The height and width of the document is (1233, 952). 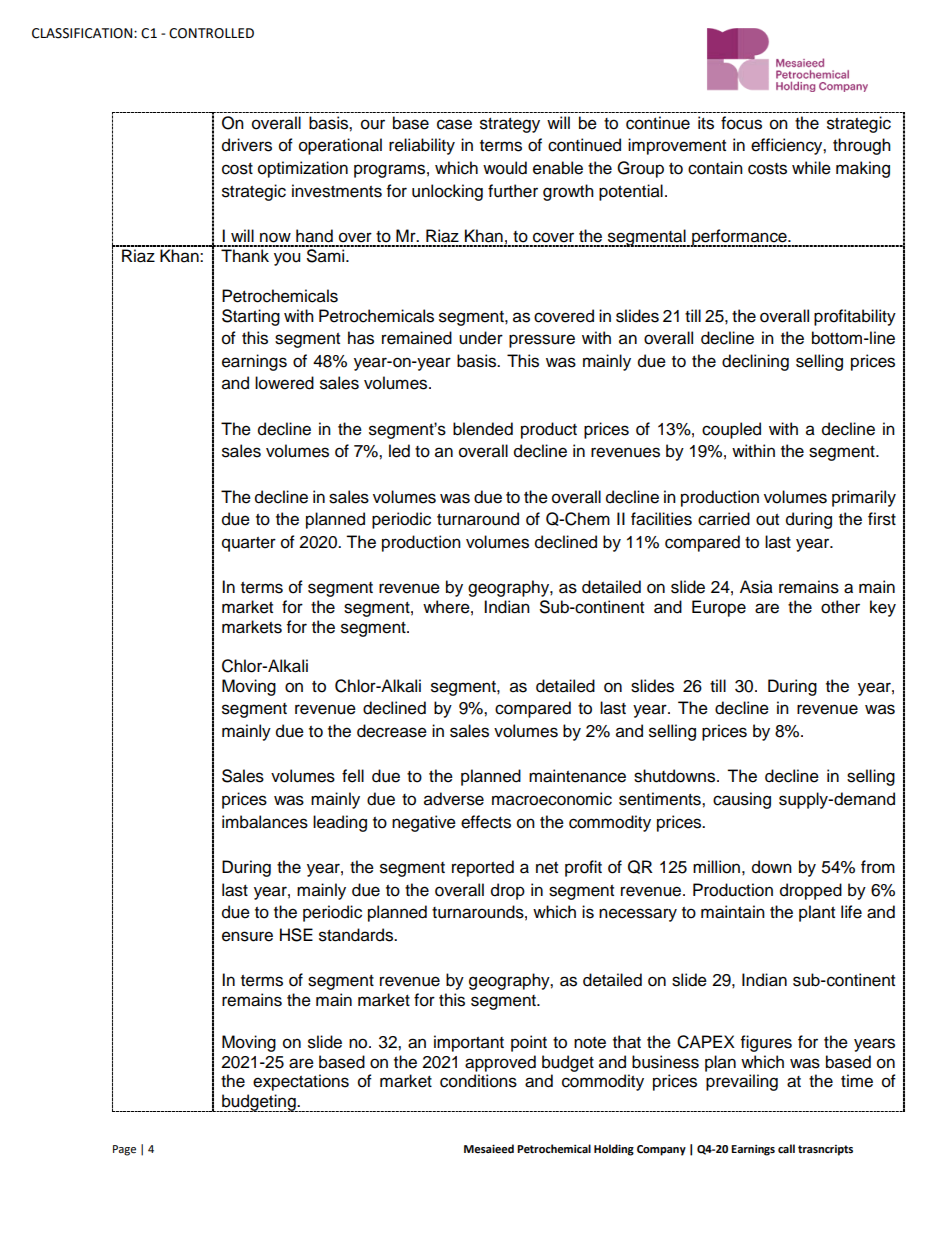 I want to click on imbalances, so click(x=265, y=822).
